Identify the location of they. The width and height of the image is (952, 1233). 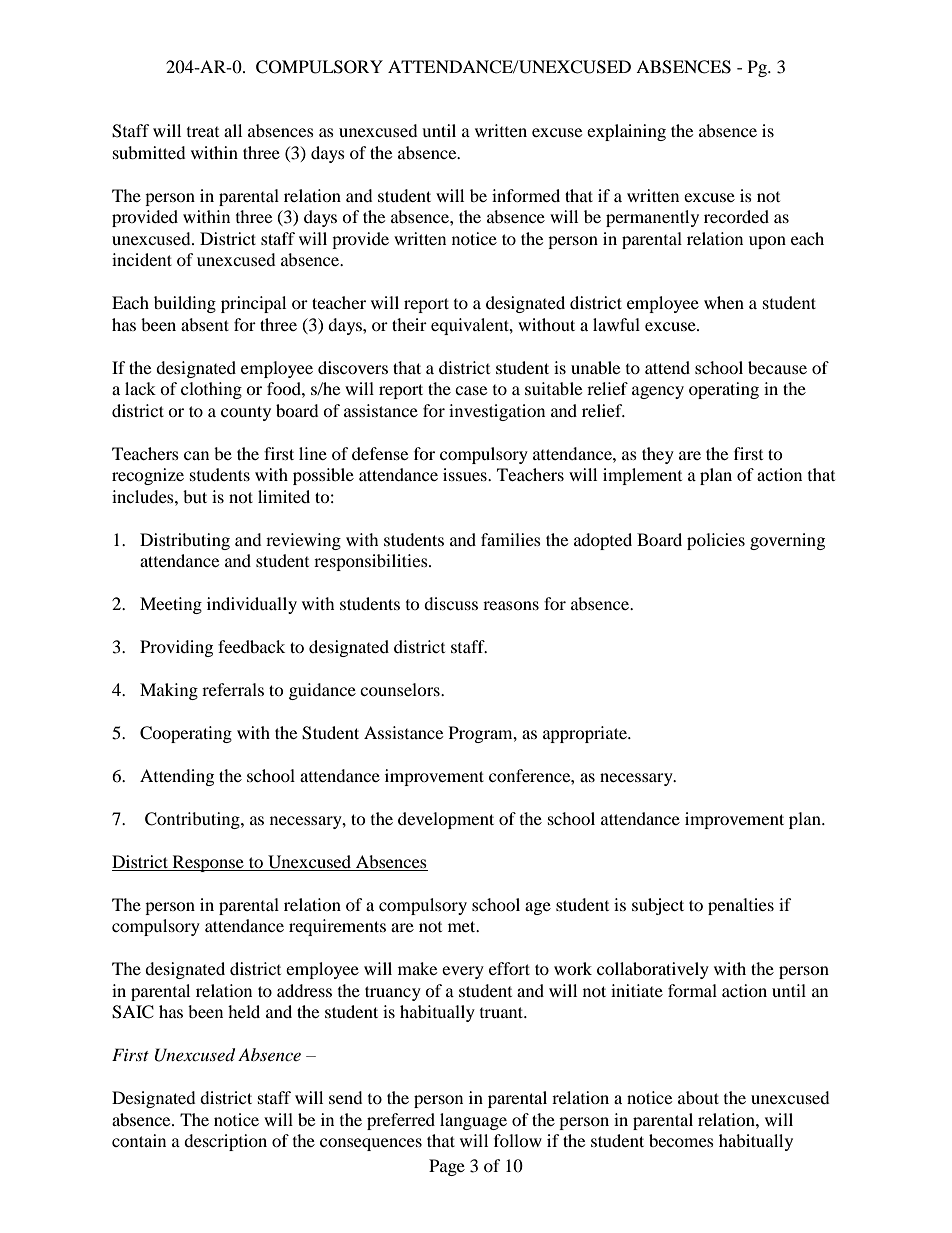
(658, 455).
